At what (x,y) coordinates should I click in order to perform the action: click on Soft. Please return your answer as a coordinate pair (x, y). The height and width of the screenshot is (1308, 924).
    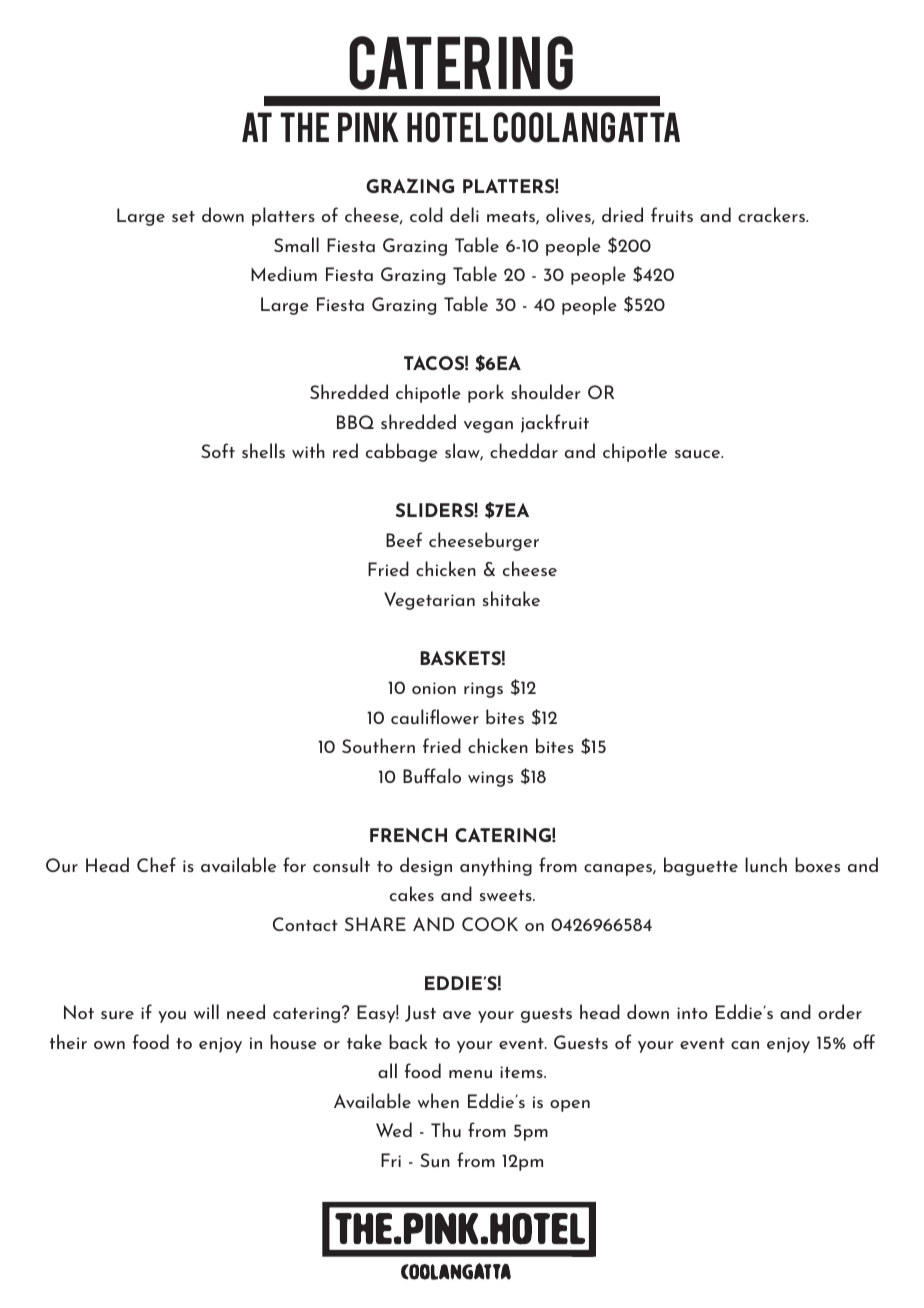
    Looking at the image, I should click on (218, 450).
